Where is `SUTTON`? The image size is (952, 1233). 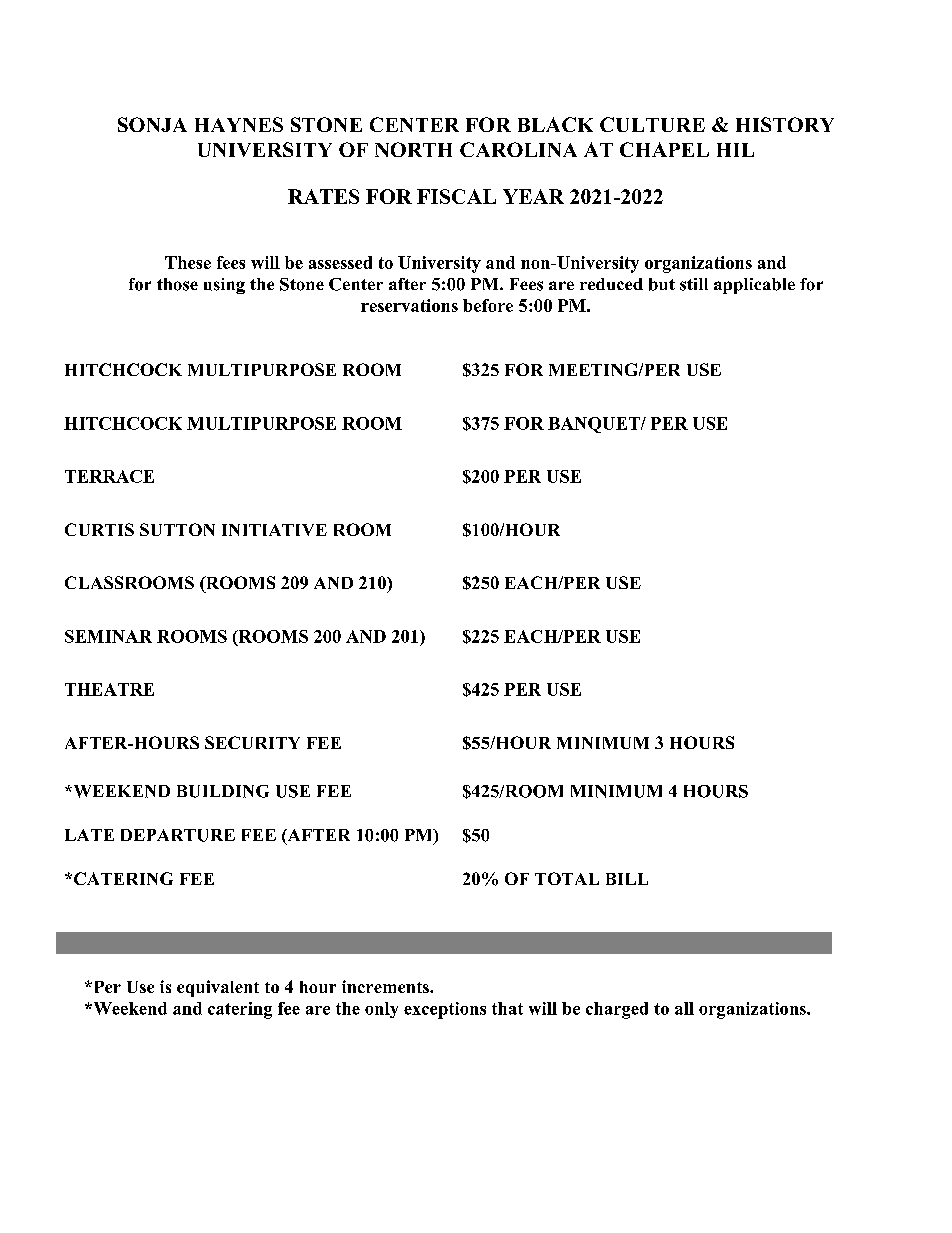
SUTTON is located at coordinates (177, 529).
